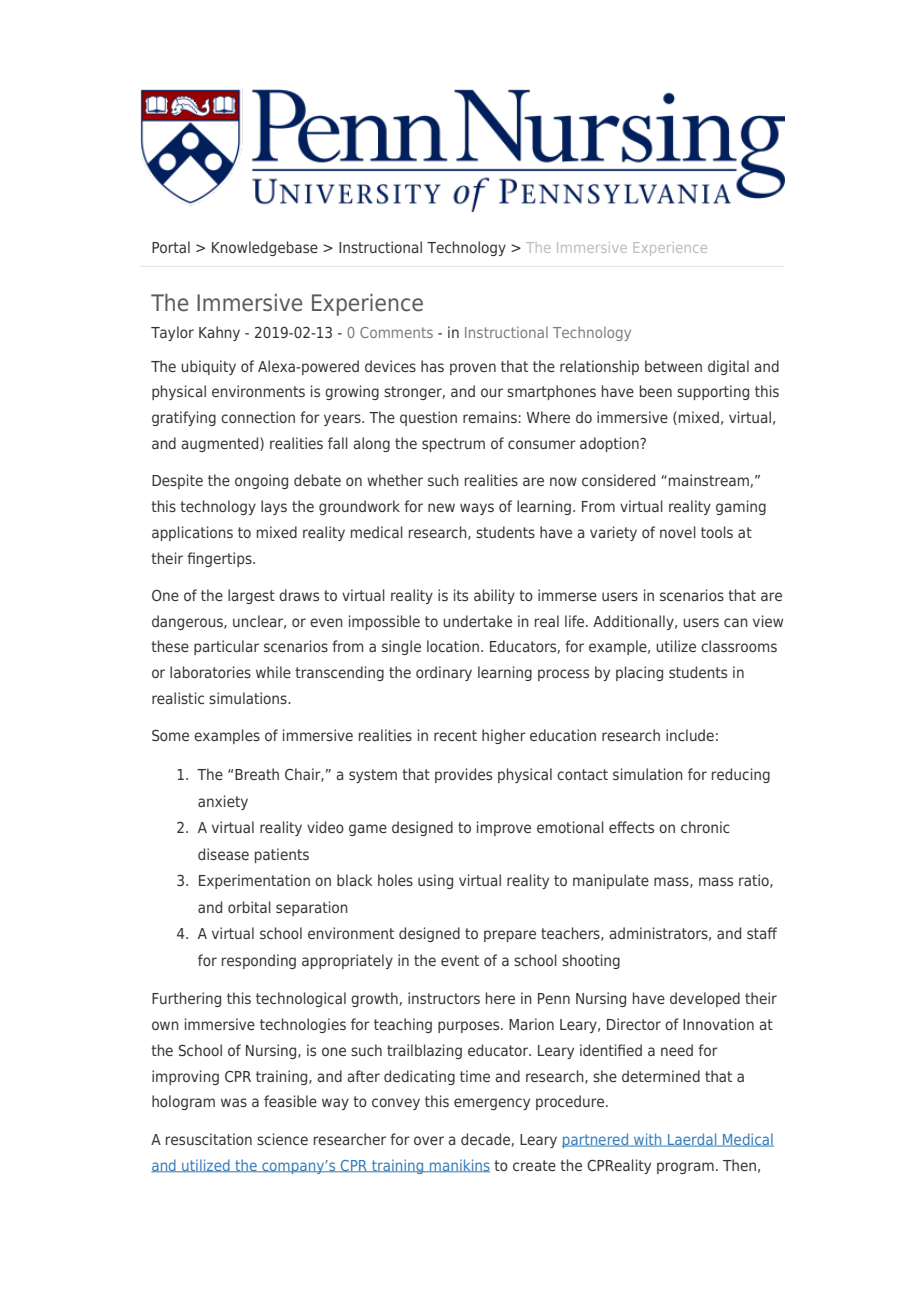  Describe the element at coordinates (455, 735) in the screenshot. I see `recent` at that location.
